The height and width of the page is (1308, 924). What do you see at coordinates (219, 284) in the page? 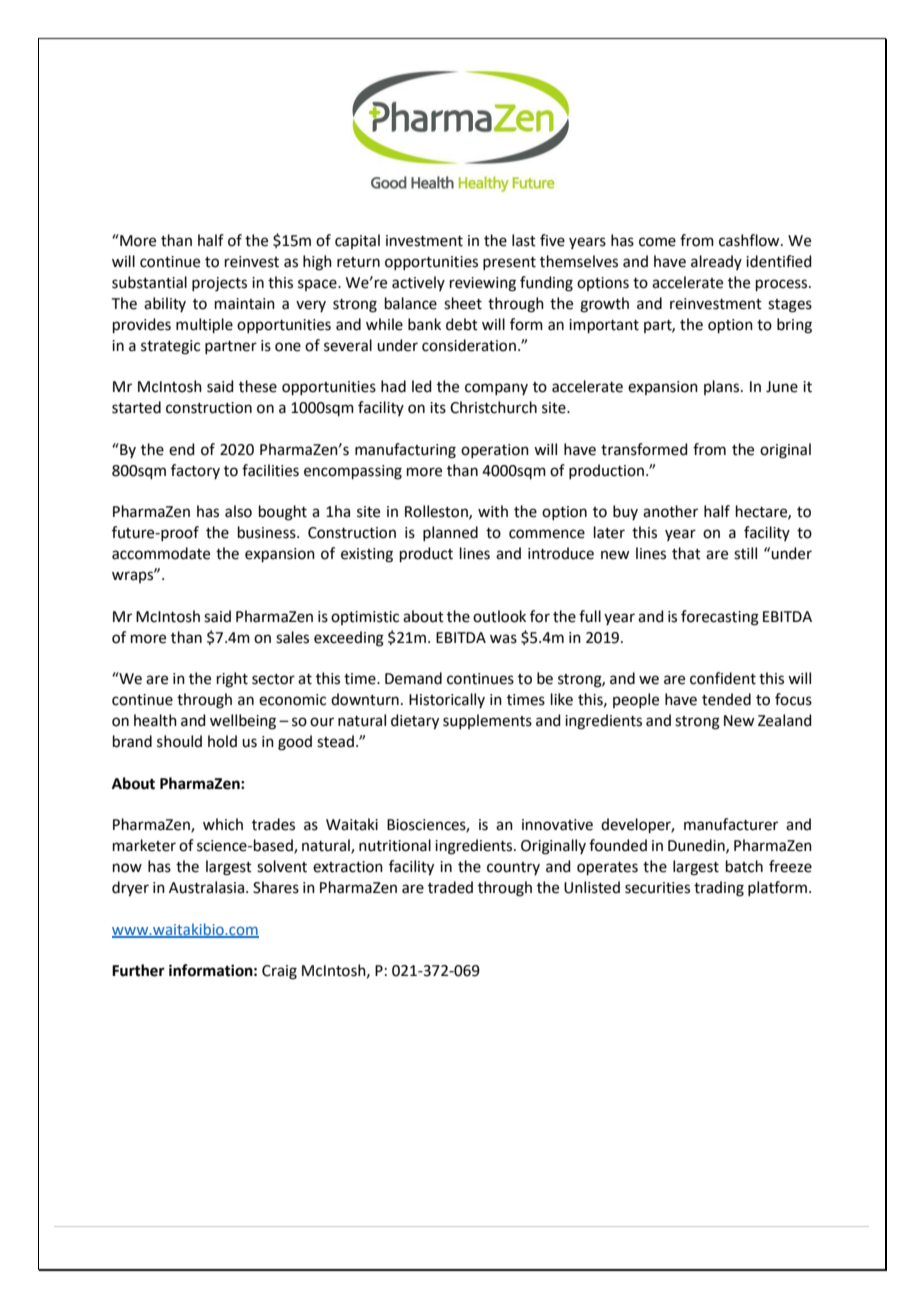
I see `projects` at bounding box center [219, 284].
